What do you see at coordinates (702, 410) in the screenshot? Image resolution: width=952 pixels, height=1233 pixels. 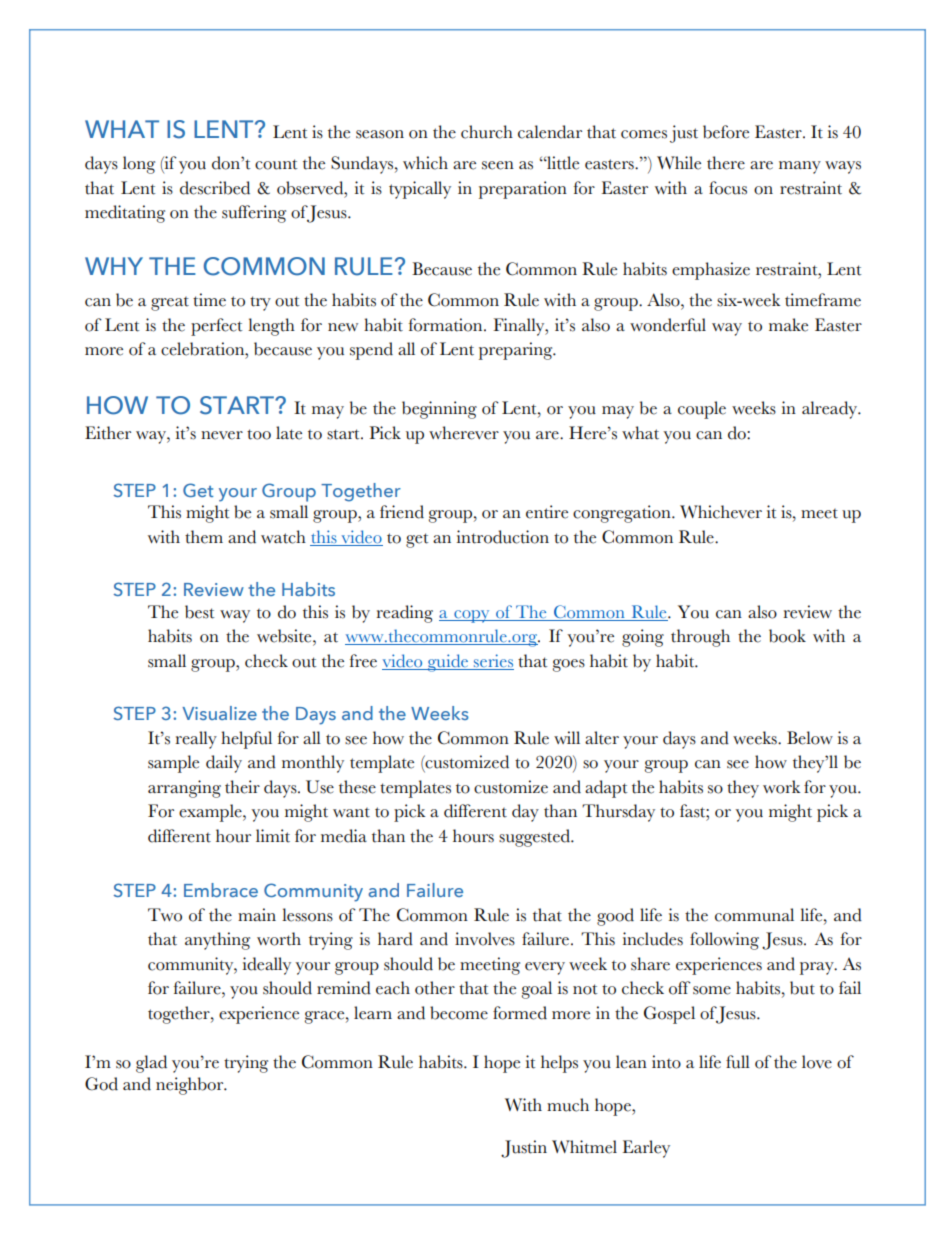 I see `couple` at bounding box center [702, 410].
